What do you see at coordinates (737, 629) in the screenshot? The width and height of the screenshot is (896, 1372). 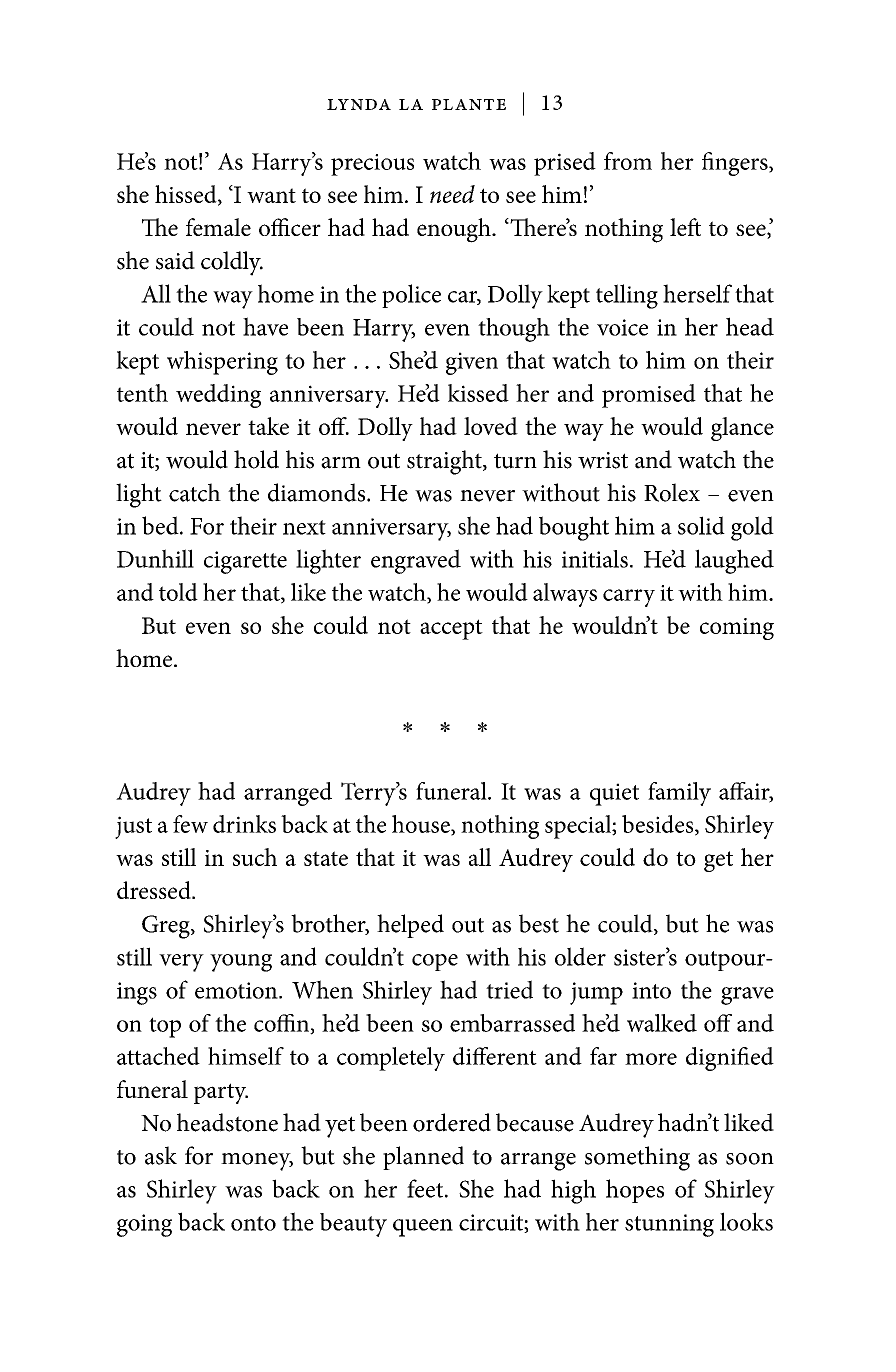 I see `coming` at bounding box center [737, 629].
